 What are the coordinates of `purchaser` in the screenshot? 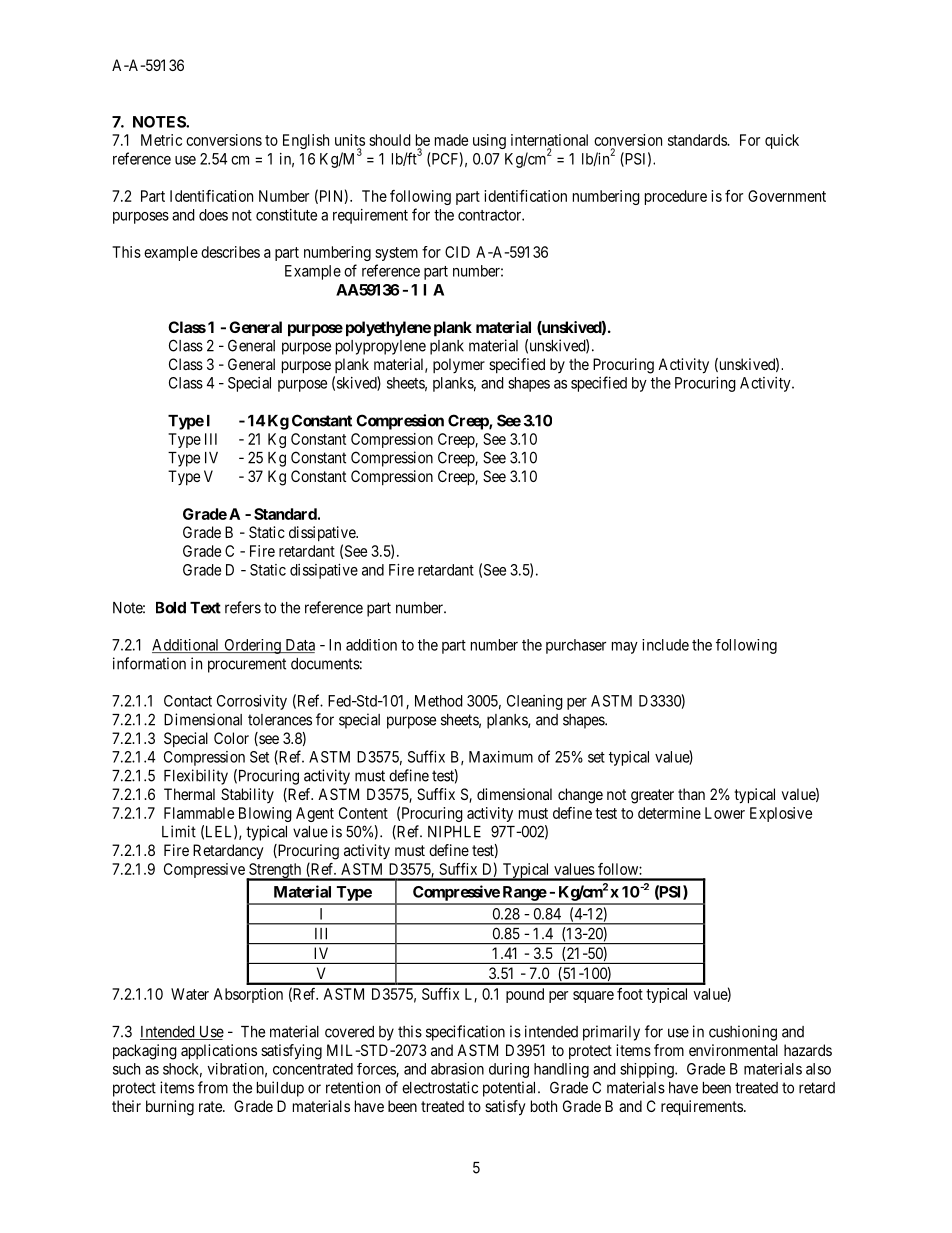 It's located at (576, 646).
